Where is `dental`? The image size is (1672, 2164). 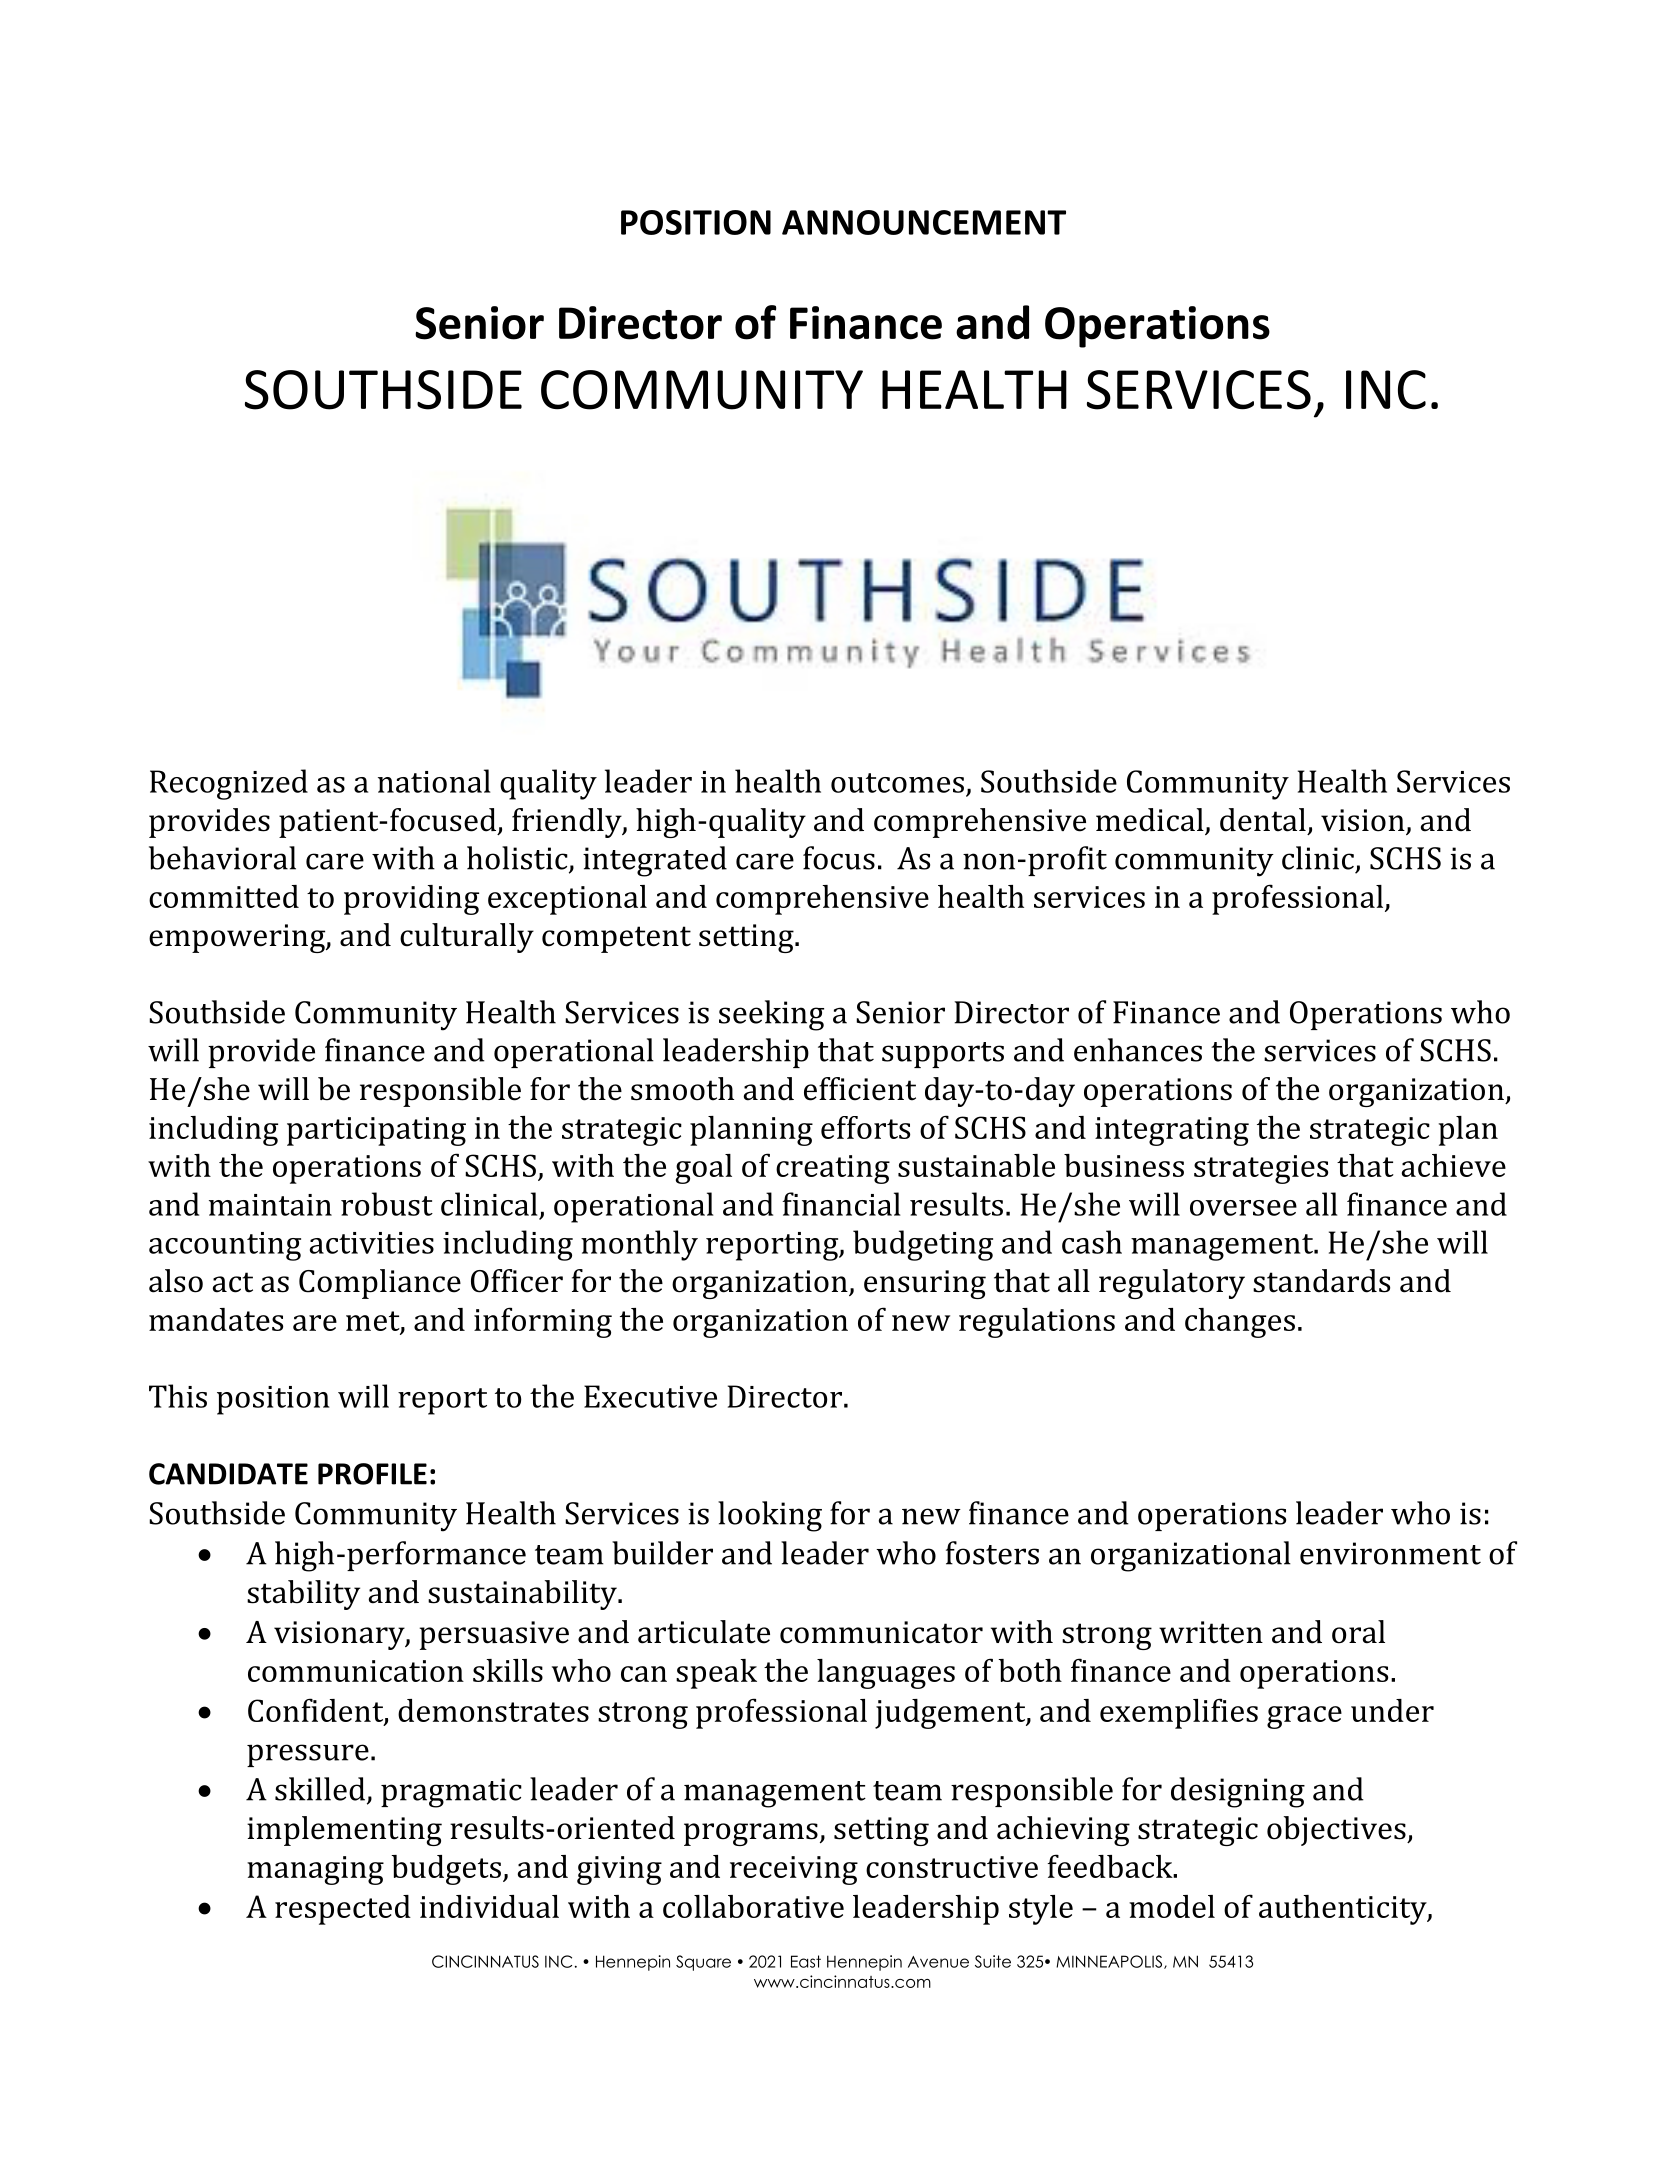 dental is located at coordinates (1263, 820).
